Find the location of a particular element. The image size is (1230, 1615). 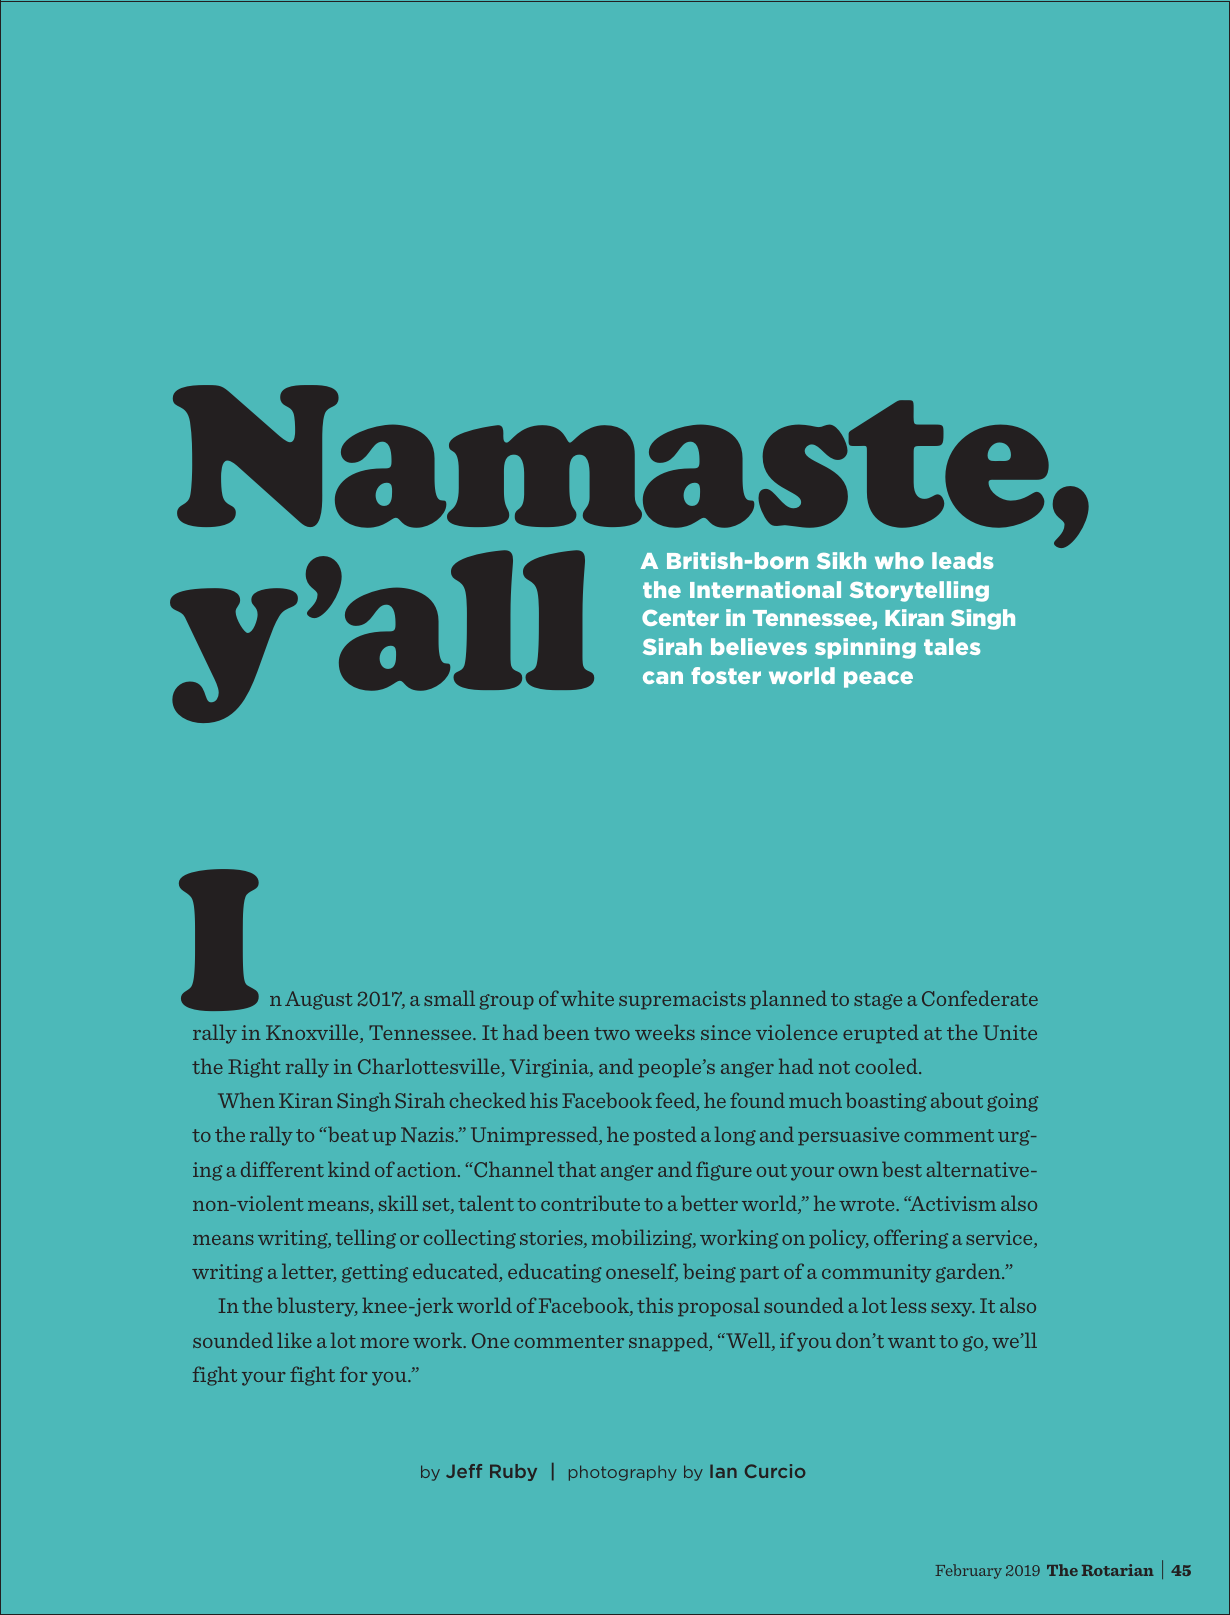

who is located at coordinates (899, 560).
